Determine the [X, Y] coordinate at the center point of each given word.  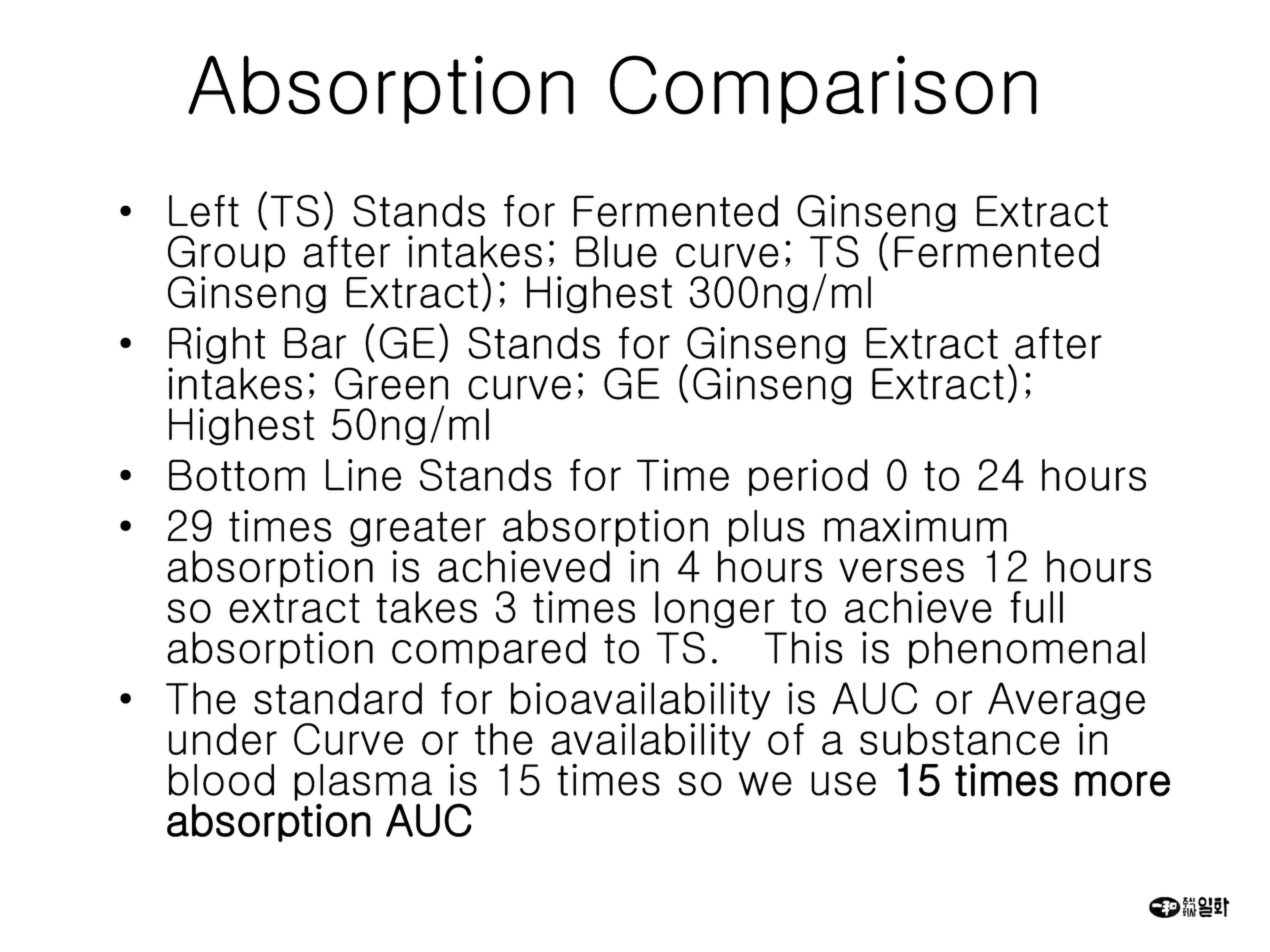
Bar [315, 343]
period [808, 477]
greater [418, 529]
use [843, 784]
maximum [915, 526]
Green [391, 383]
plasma [363, 782]
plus [767, 528]
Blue [616, 251]
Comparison [823, 89]
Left [204, 211]
